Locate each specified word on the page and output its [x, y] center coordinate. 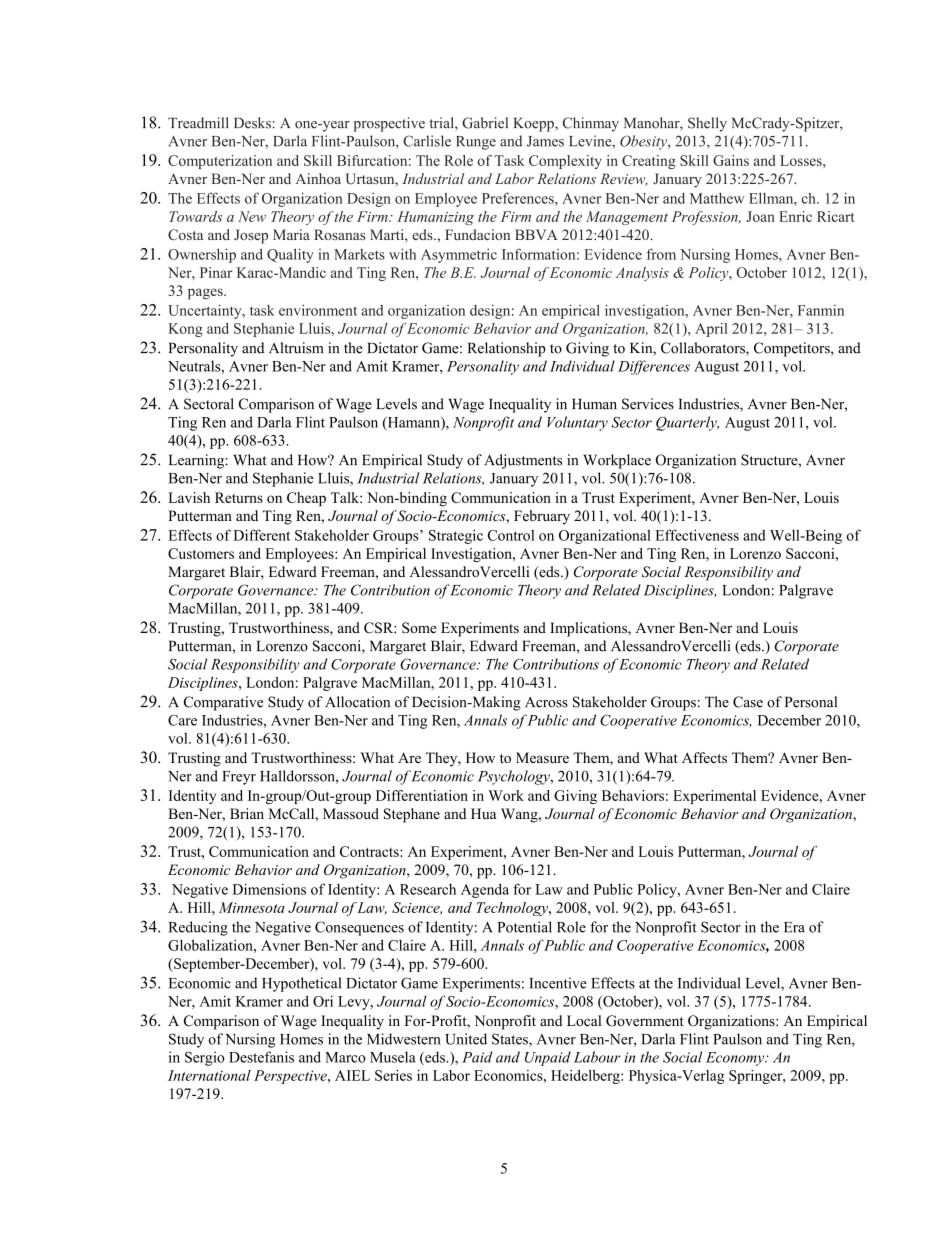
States [511, 1040]
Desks [253, 123]
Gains [731, 160]
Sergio [205, 1058]
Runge [476, 143]
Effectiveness [697, 535]
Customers [201, 553]
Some [419, 628]
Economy [736, 1059]
